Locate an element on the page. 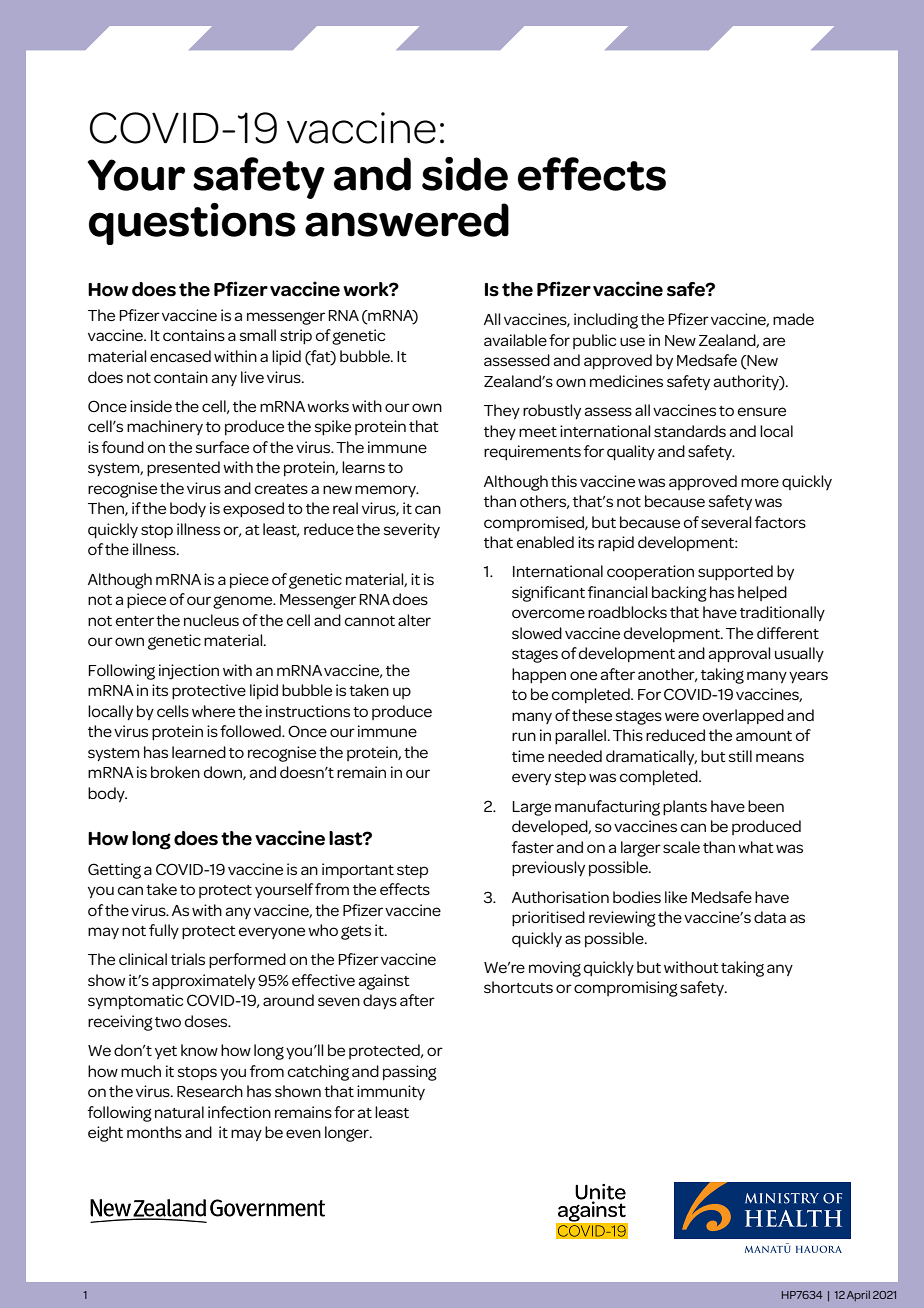 The width and height of the page is (924, 1308). available is located at coordinates (515, 340).
